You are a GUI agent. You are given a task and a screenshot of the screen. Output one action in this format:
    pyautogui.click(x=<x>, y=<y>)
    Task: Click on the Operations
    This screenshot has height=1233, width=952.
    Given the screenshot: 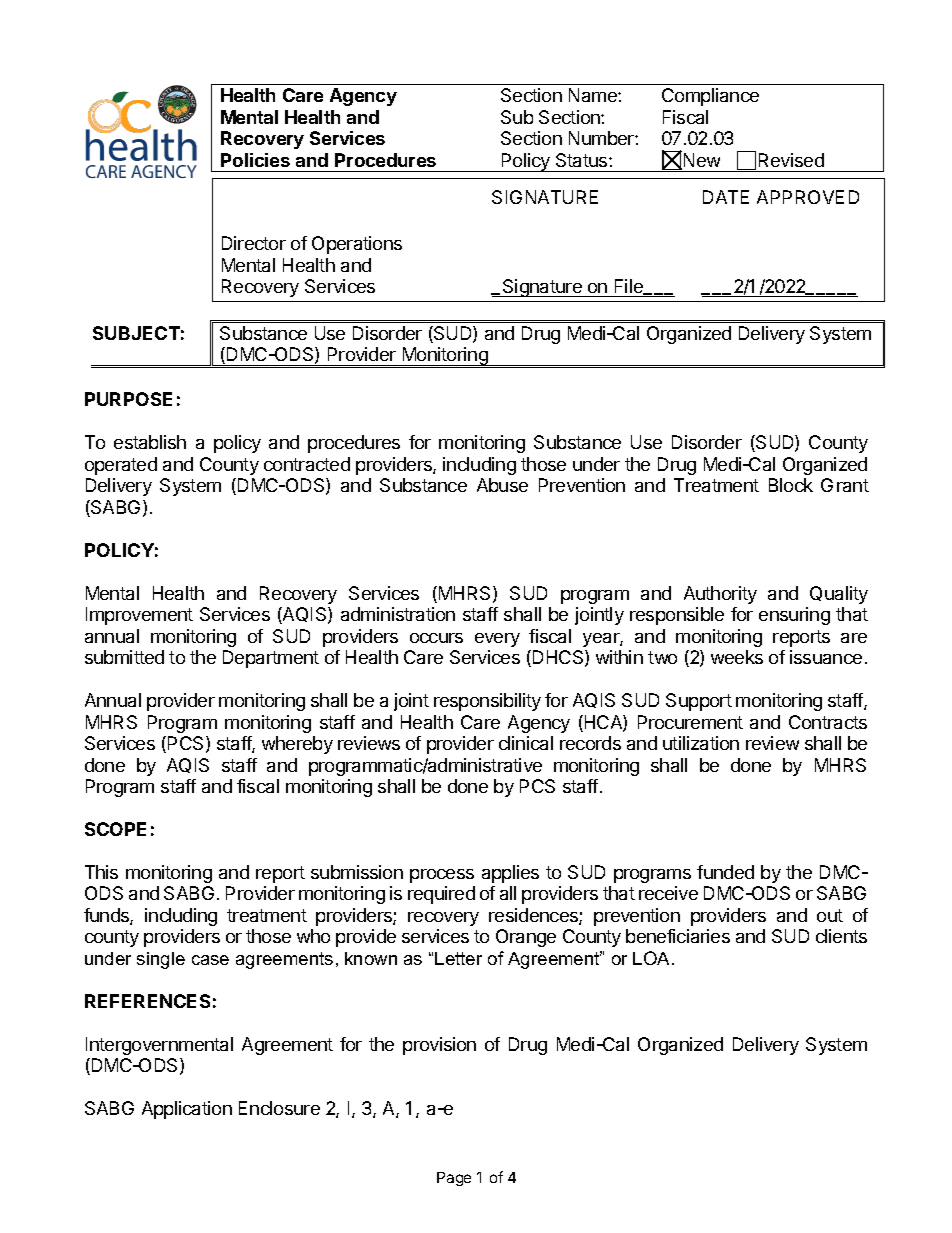 What is the action you would take?
    pyautogui.click(x=357, y=245)
